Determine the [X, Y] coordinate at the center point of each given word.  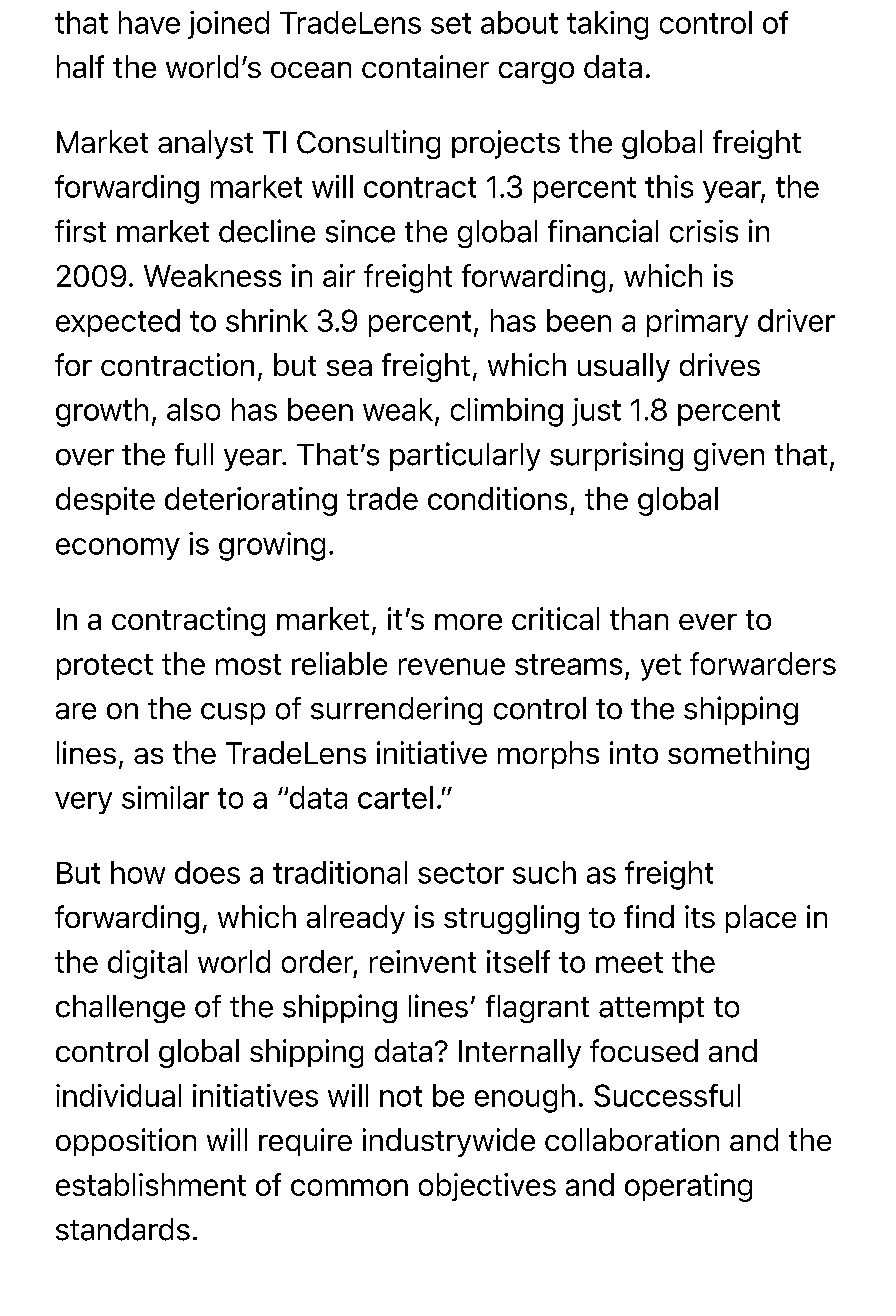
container [425, 66]
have [149, 22]
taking [607, 25]
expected [118, 323]
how [138, 872]
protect [105, 667]
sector [461, 873]
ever [708, 622]
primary [697, 323]
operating [688, 1187]
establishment [151, 1184]
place [761, 919]
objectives [487, 1187]
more [468, 622]
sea [349, 368]
